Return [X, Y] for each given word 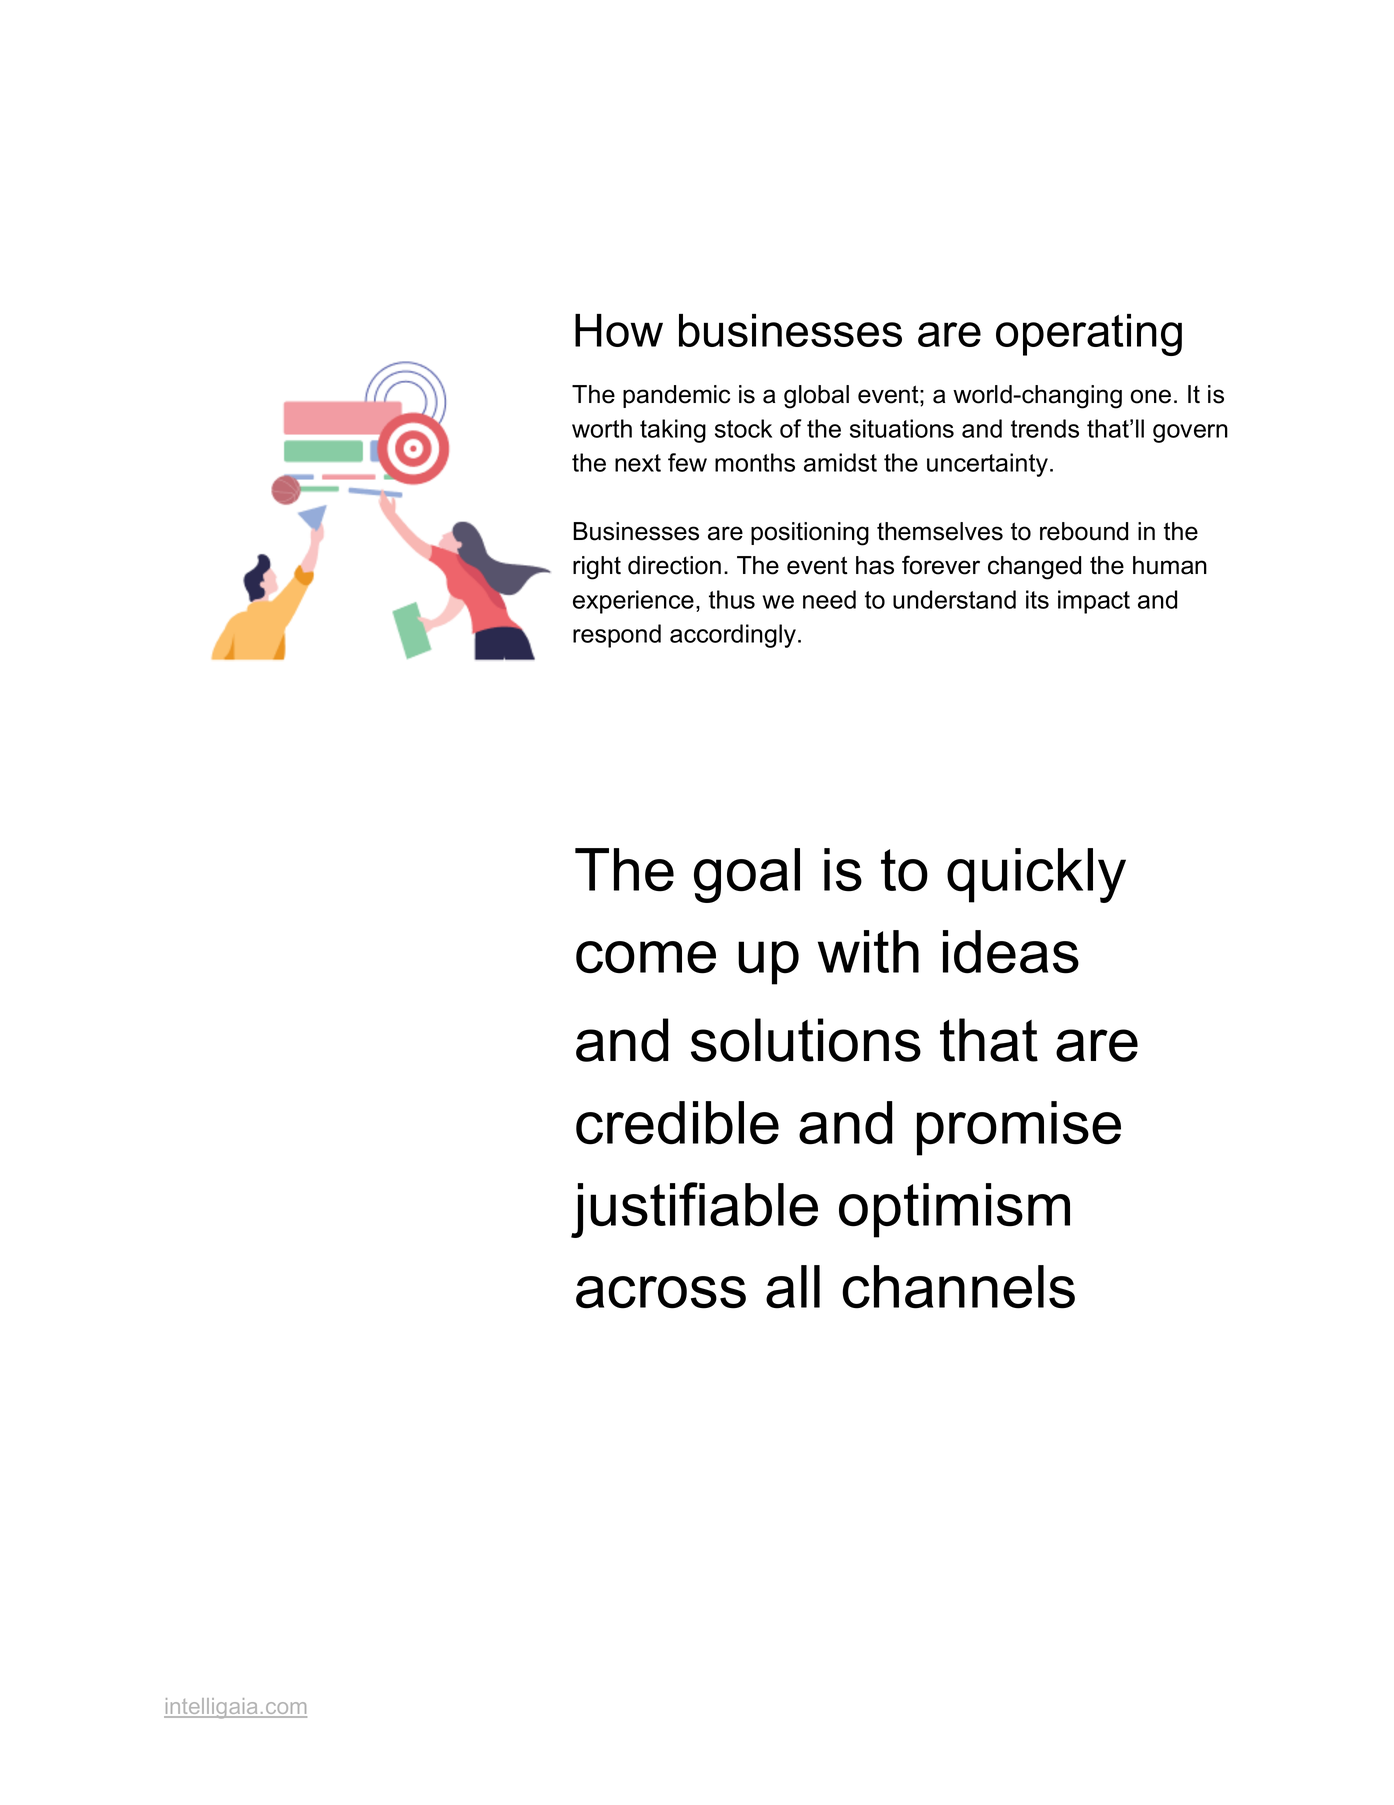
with [868, 951]
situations [902, 428]
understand [954, 599]
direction [674, 565]
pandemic [676, 396]
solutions [806, 1040]
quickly [1036, 875]
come [646, 957]
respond [617, 636]
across [661, 1292]
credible [677, 1123]
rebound [1084, 531]
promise [1019, 1128]
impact [1094, 602]
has [875, 565]
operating [1089, 335]
